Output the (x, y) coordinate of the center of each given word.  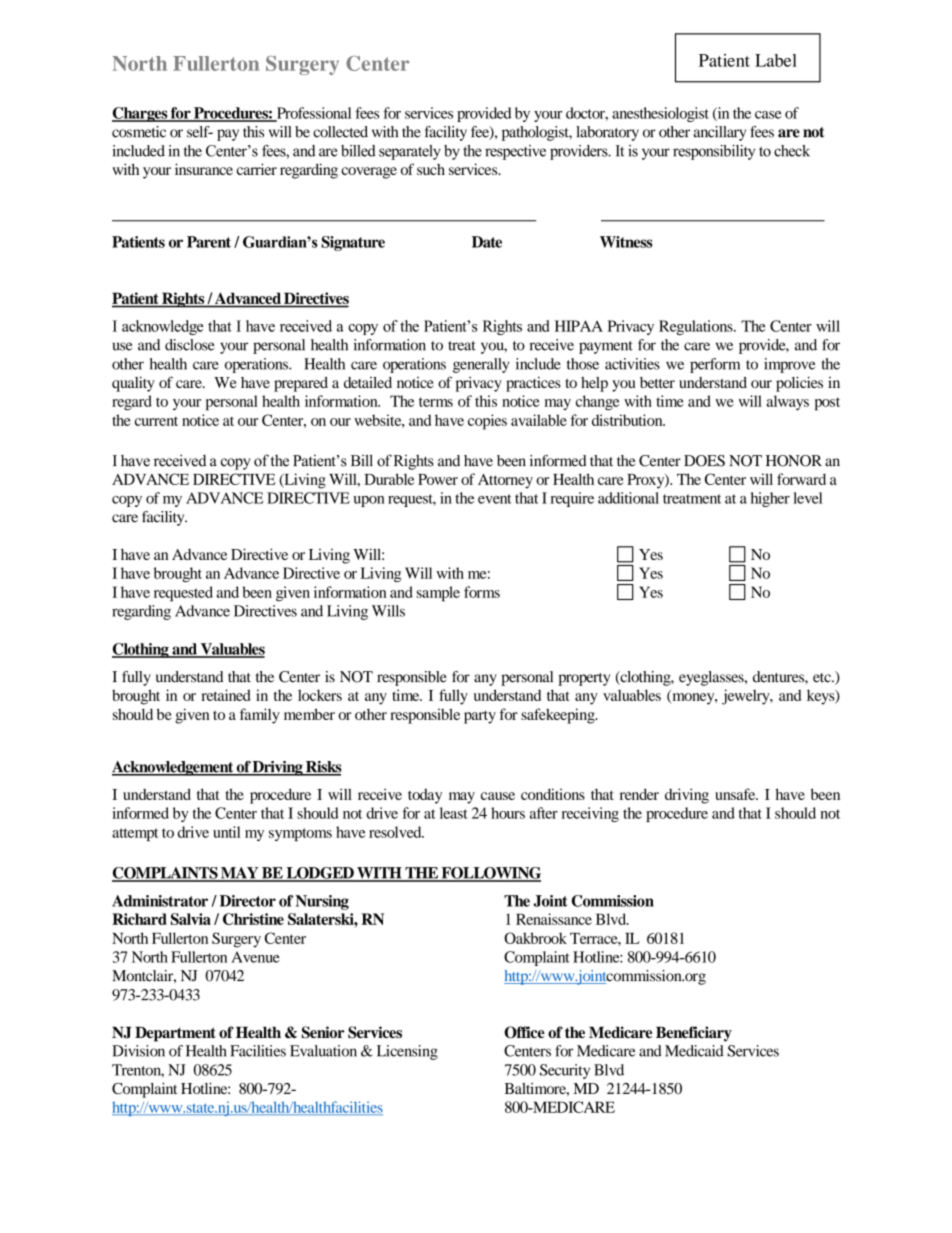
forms (482, 592)
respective (515, 152)
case (768, 115)
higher (770, 499)
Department (175, 1034)
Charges (141, 114)
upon (369, 501)
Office (524, 1032)
